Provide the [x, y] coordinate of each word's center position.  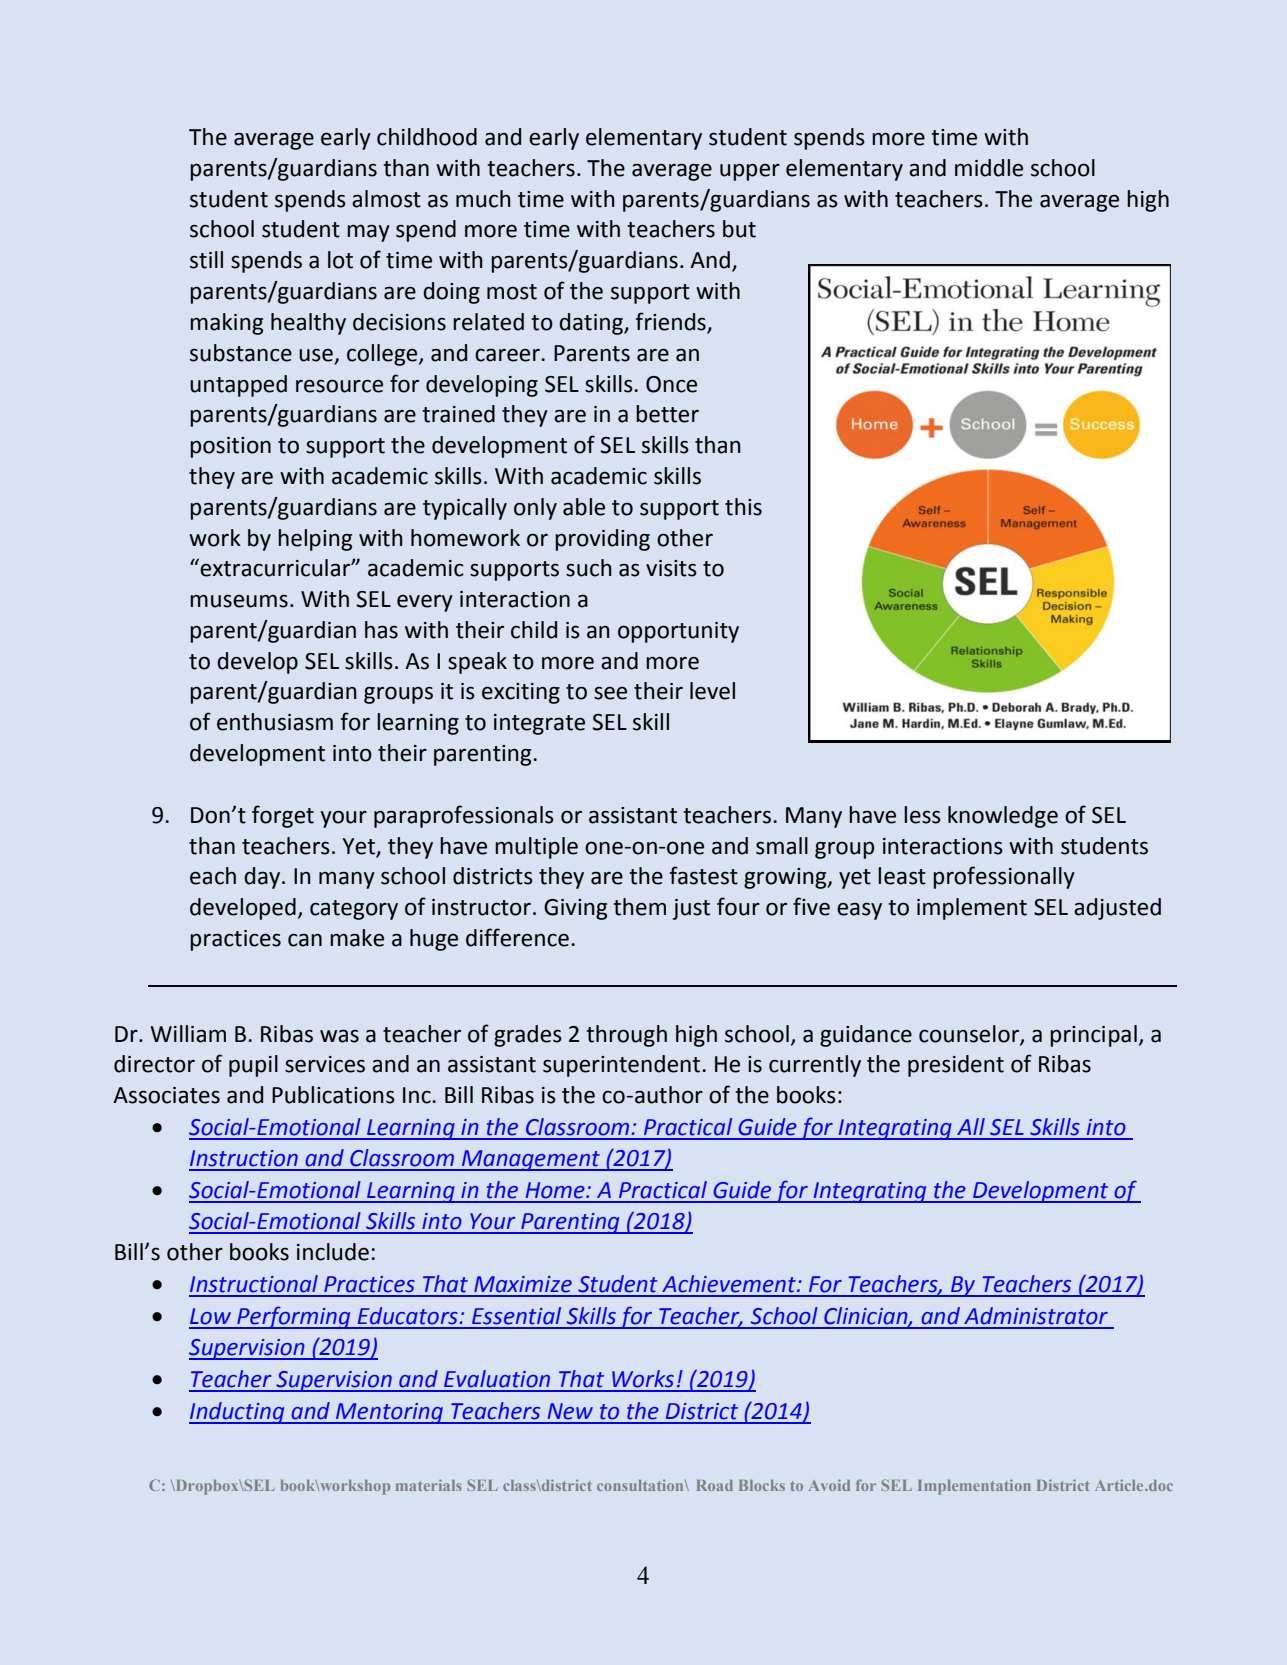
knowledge [1003, 817]
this [743, 507]
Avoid [829, 1485]
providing [602, 540]
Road [715, 1485]
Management [531, 1160]
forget [283, 816]
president [956, 1066]
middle [989, 168]
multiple [536, 848]
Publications [333, 1095]
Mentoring [389, 1413]
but [739, 229]
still [206, 260]
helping [315, 540]
